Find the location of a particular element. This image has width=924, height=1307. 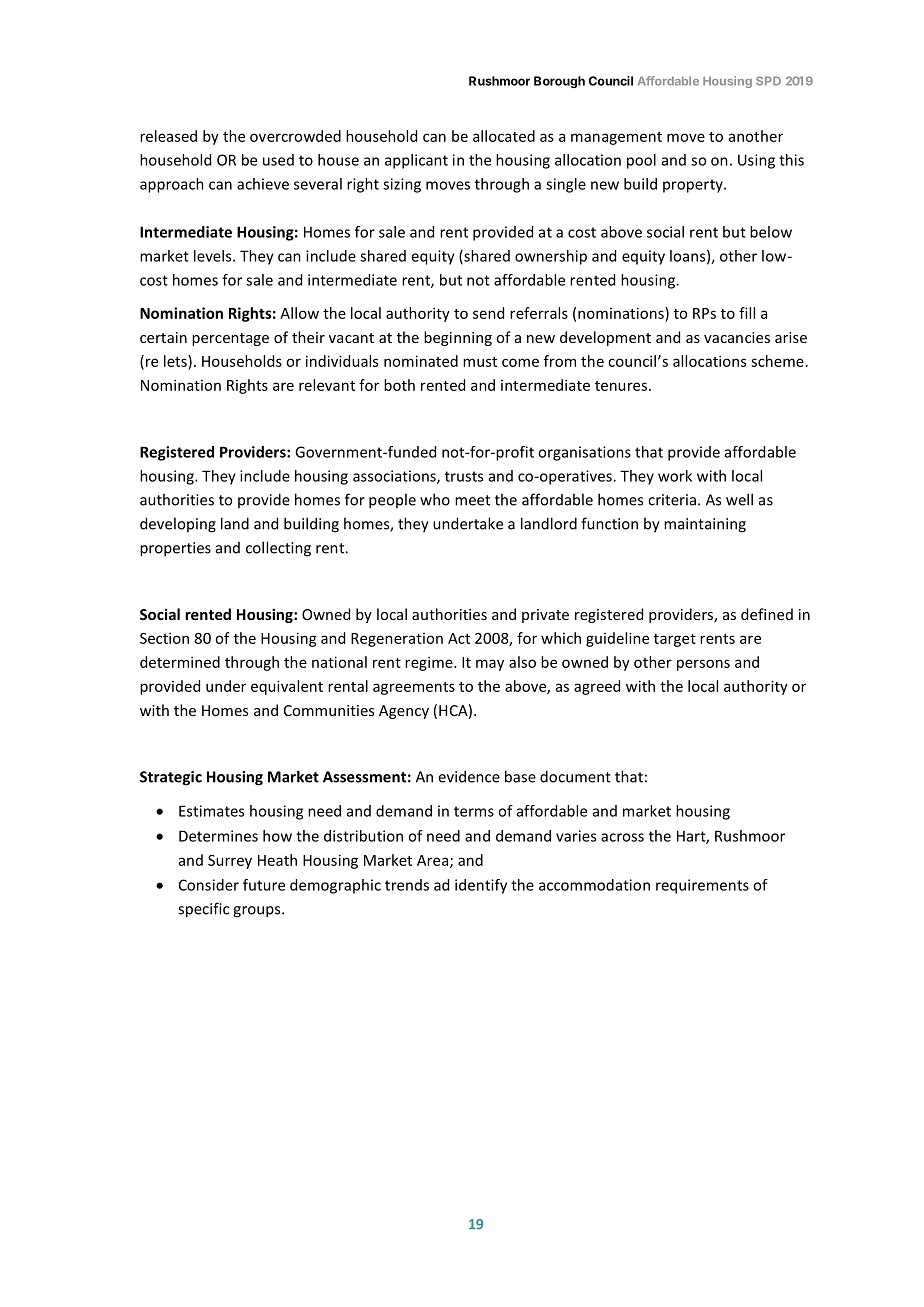

allocated is located at coordinates (504, 136).
